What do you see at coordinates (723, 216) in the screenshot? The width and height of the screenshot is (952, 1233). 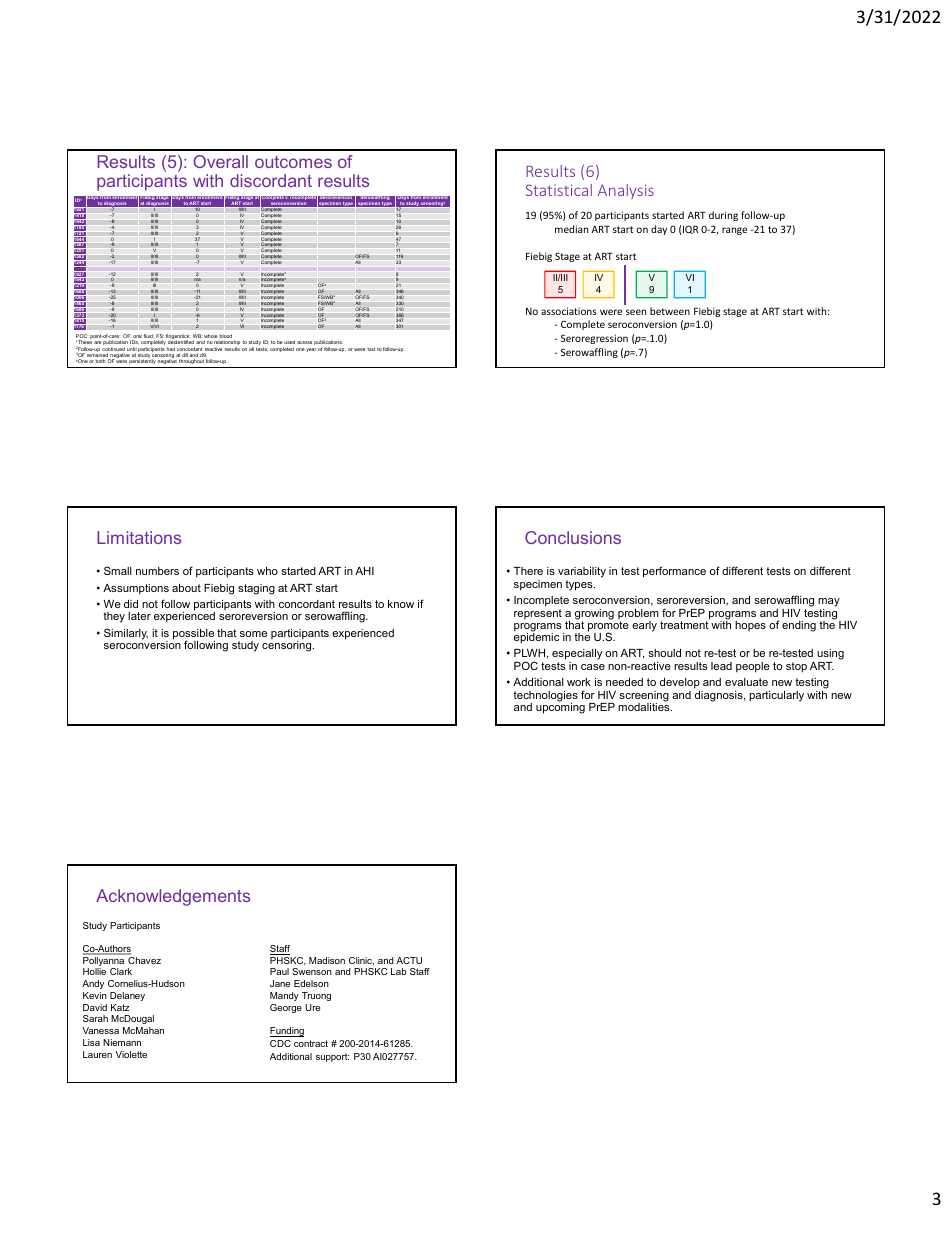 I see `during` at bounding box center [723, 216].
